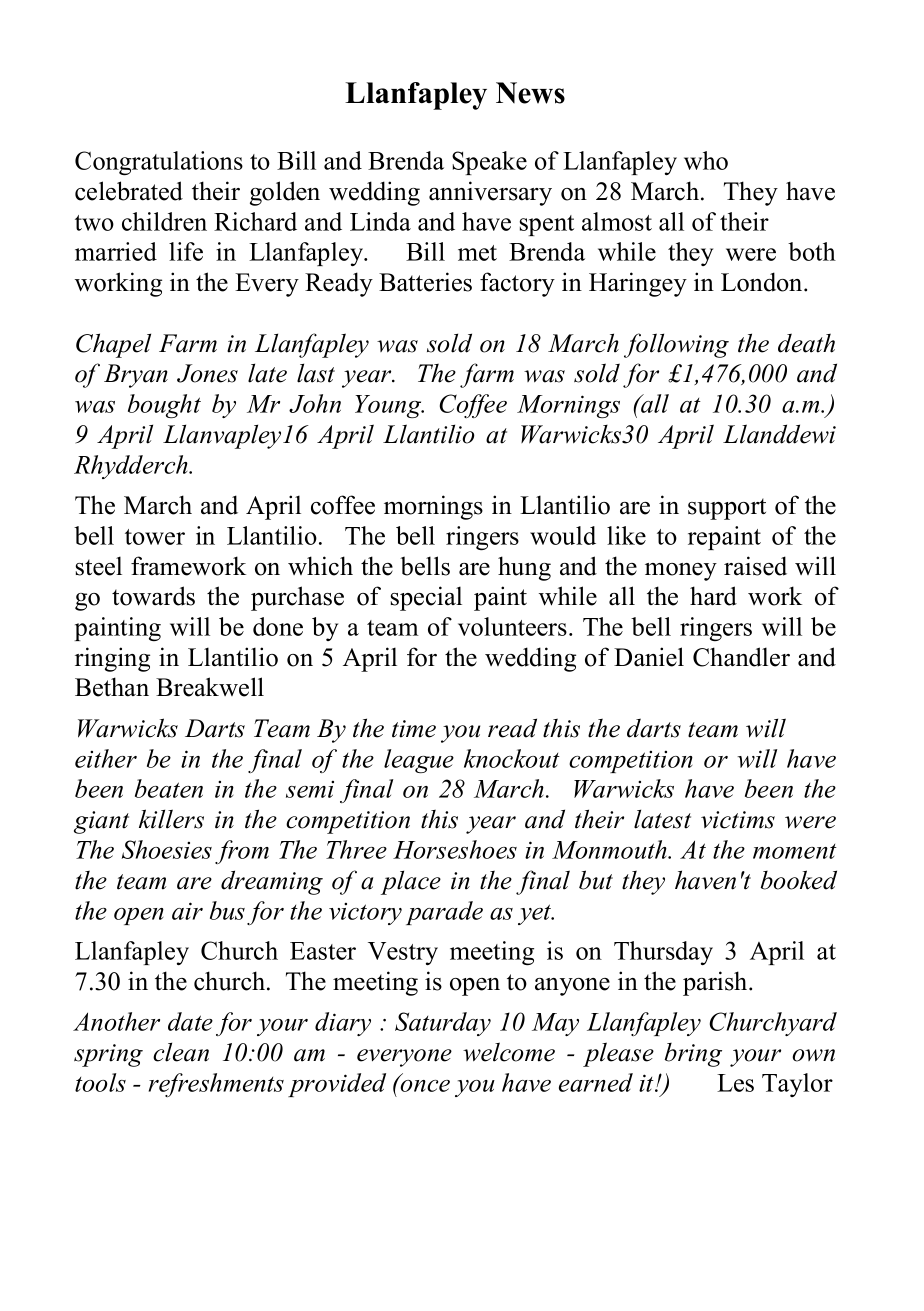  Describe the element at coordinates (426, 598) in the screenshot. I see `special` at that location.
